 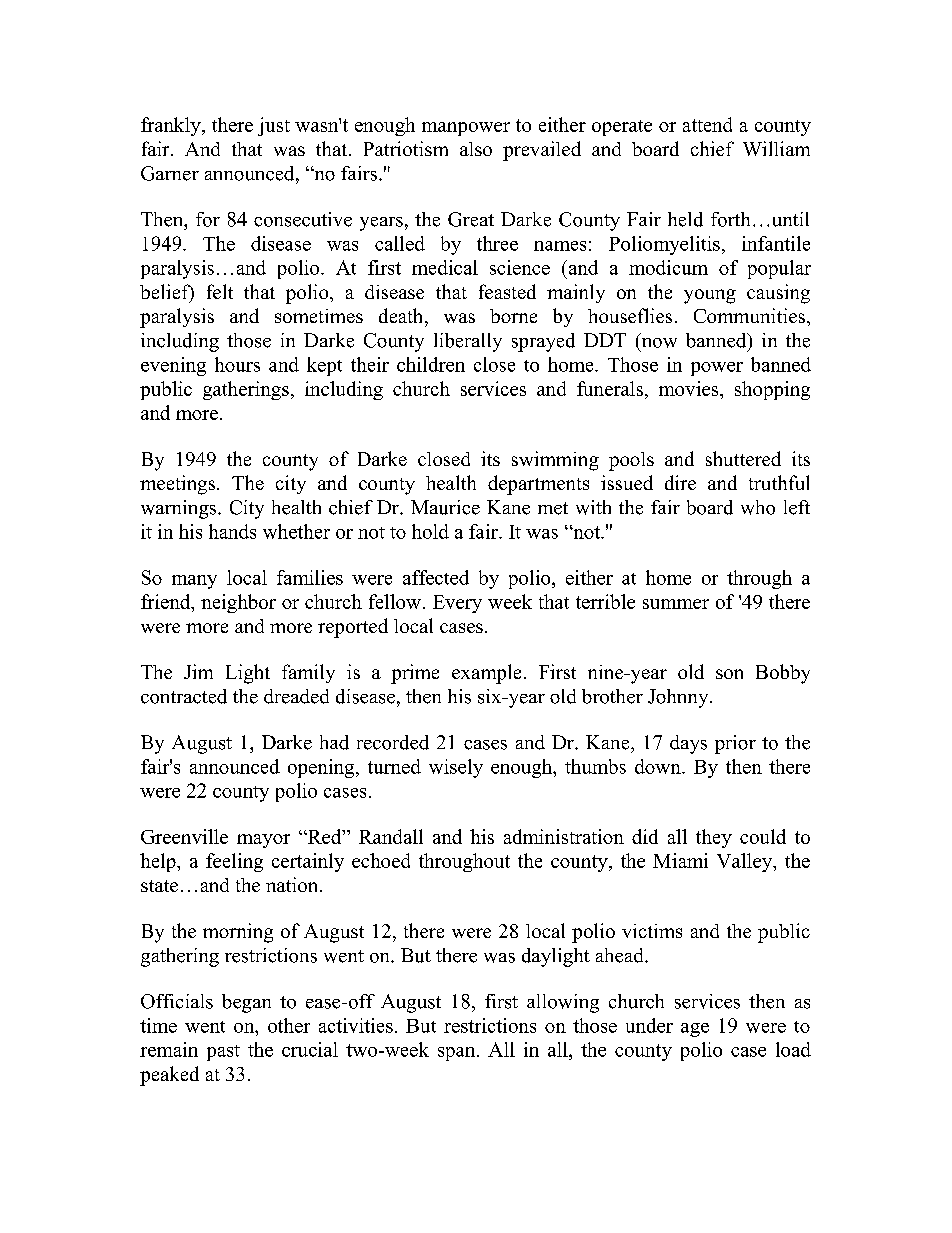 What do you see at coordinates (457, 604) in the page?
I see `Every` at bounding box center [457, 604].
